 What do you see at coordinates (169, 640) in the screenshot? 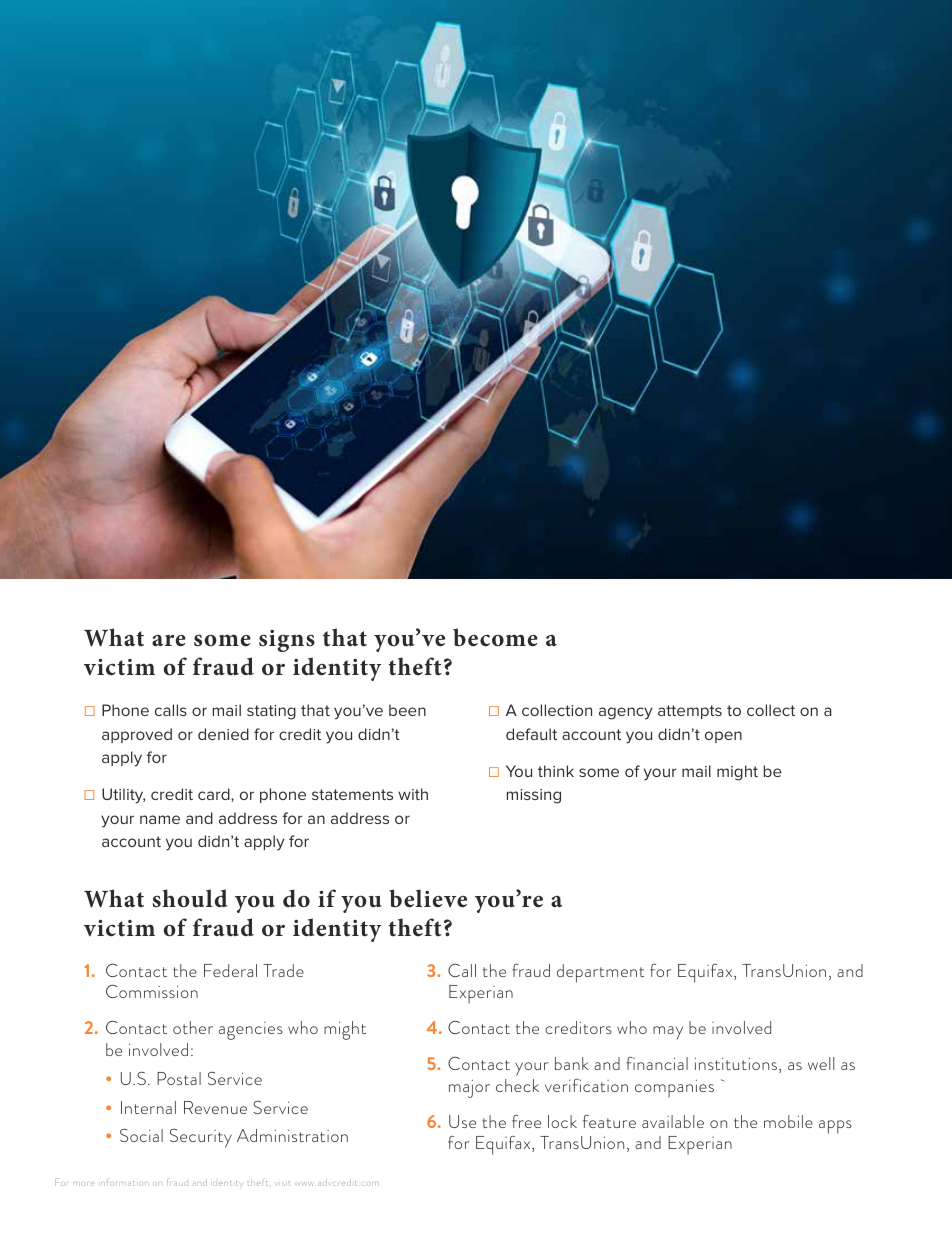
I see `are` at bounding box center [169, 640].
